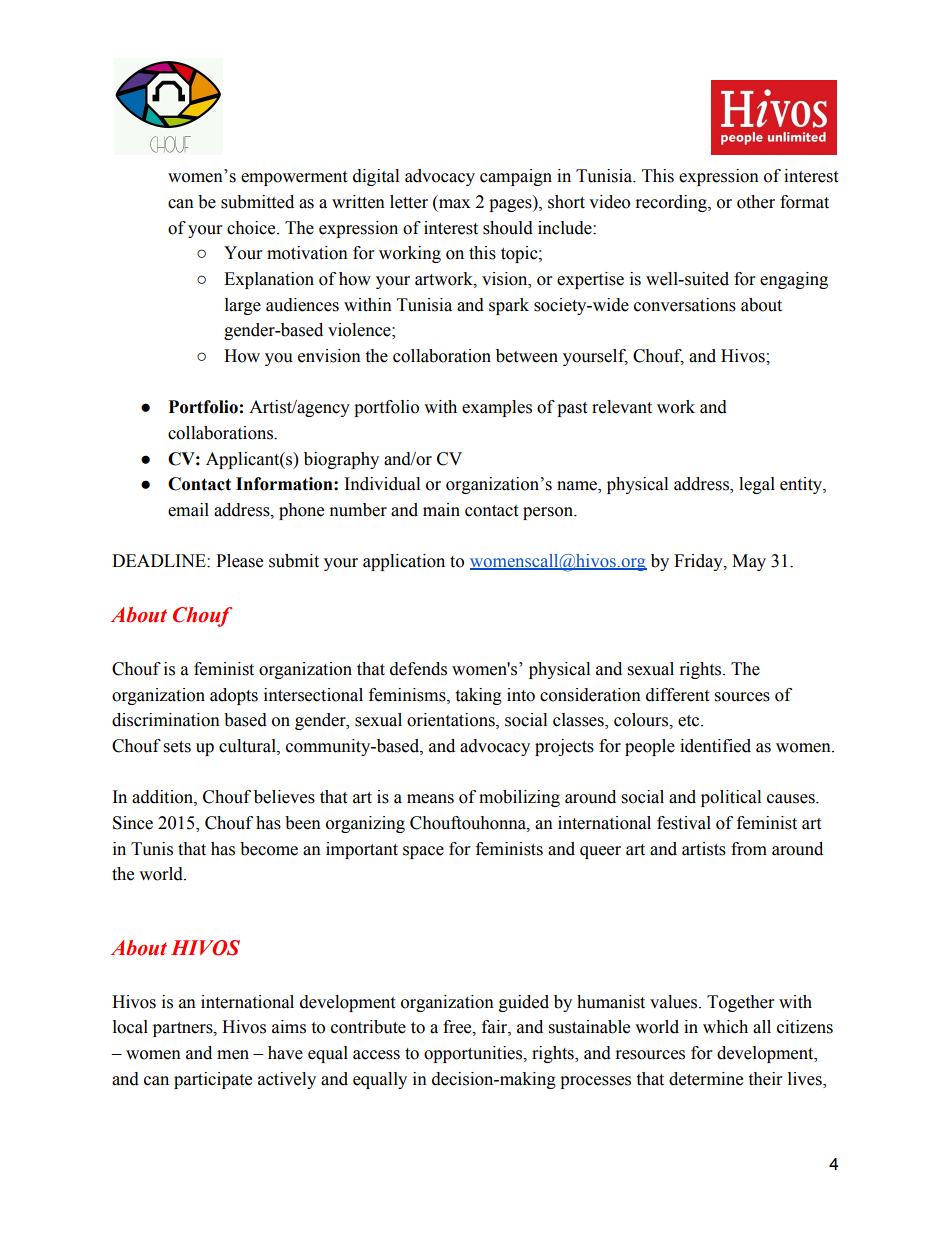 The image size is (952, 1233). Describe the element at coordinates (454, 204) in the document. I see `max` at that location.
